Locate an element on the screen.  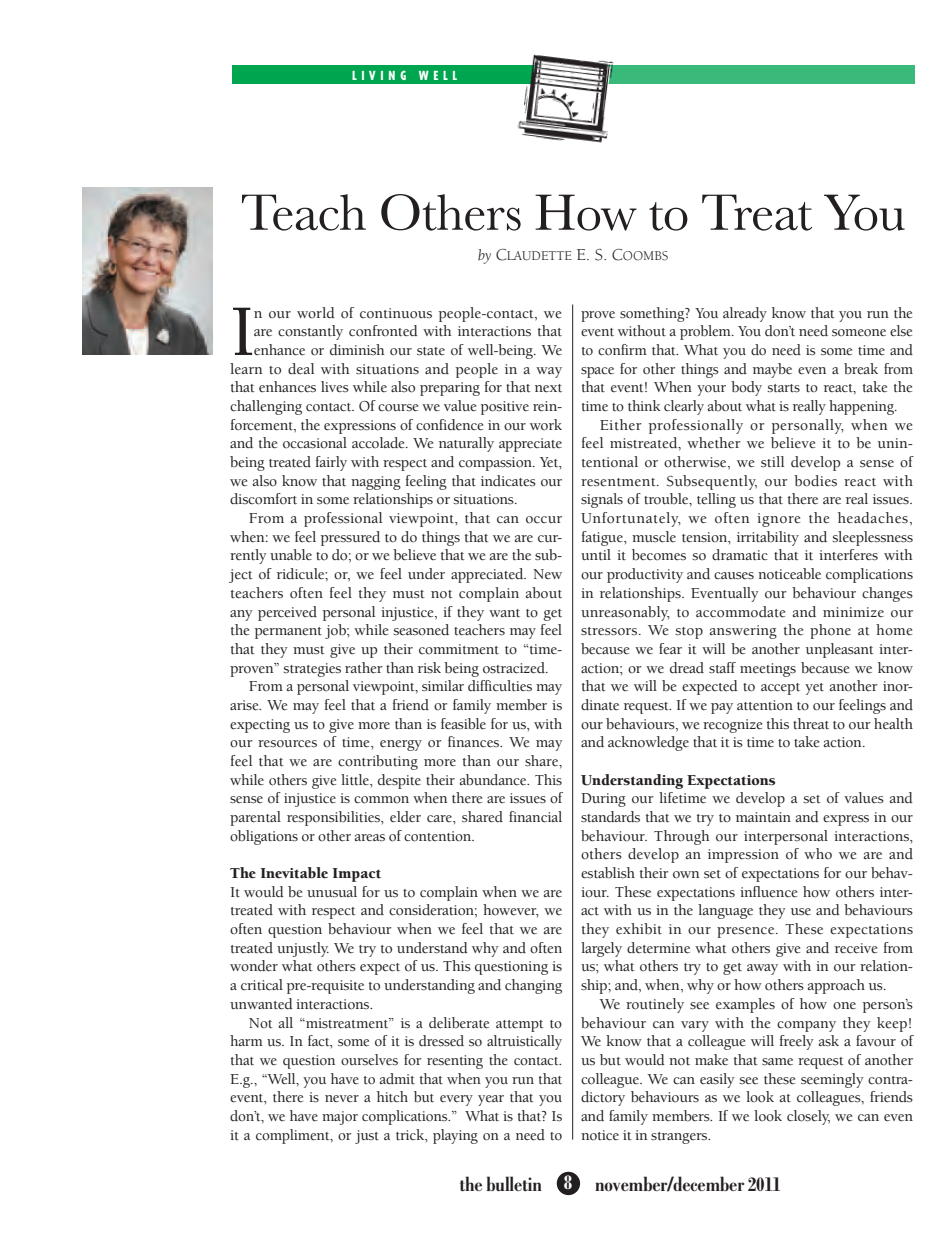
constantly is located at coordinates (310, 332).
